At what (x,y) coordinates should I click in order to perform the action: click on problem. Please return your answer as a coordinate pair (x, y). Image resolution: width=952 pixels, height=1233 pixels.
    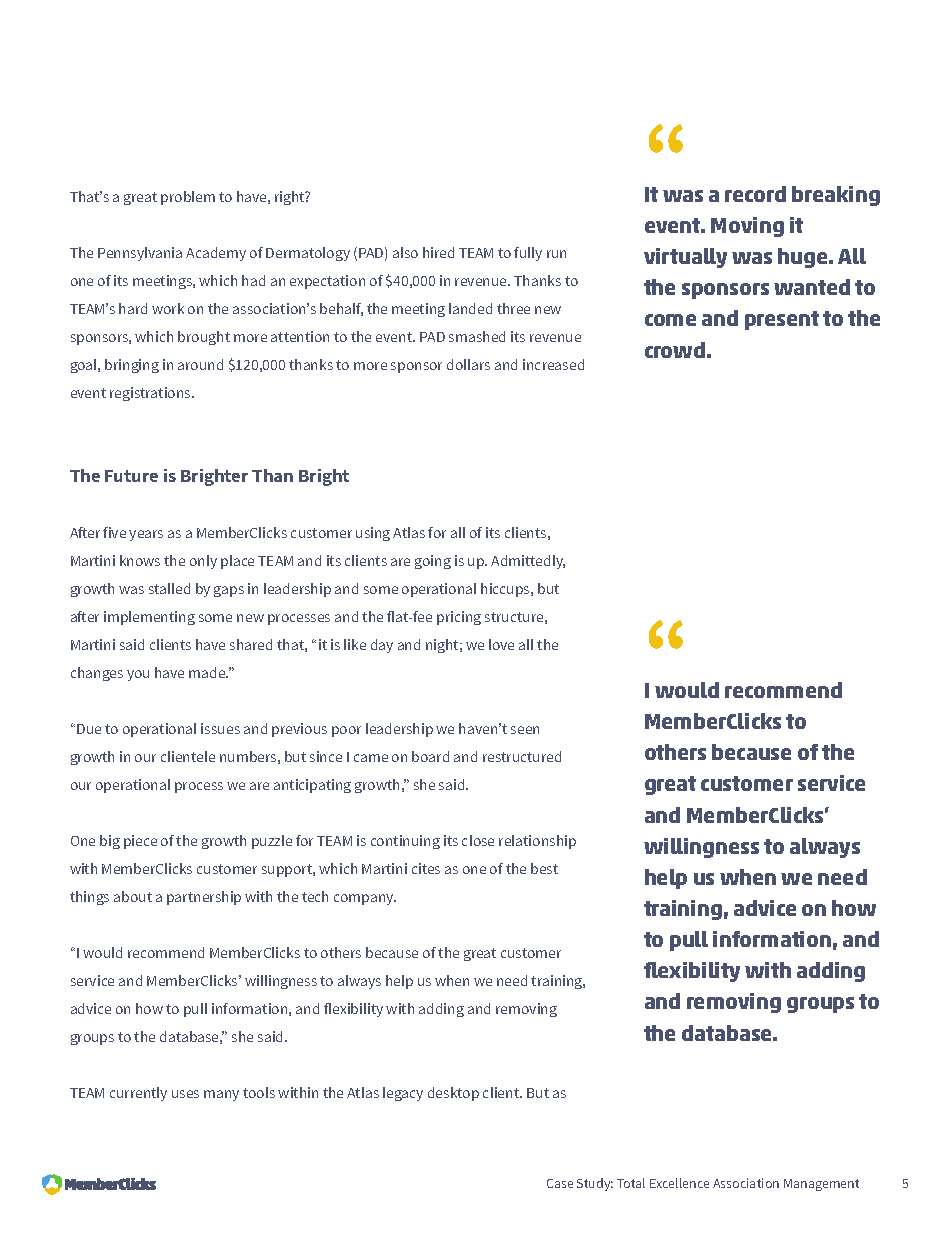
    Looking at the image, I should click on (188, 198).
